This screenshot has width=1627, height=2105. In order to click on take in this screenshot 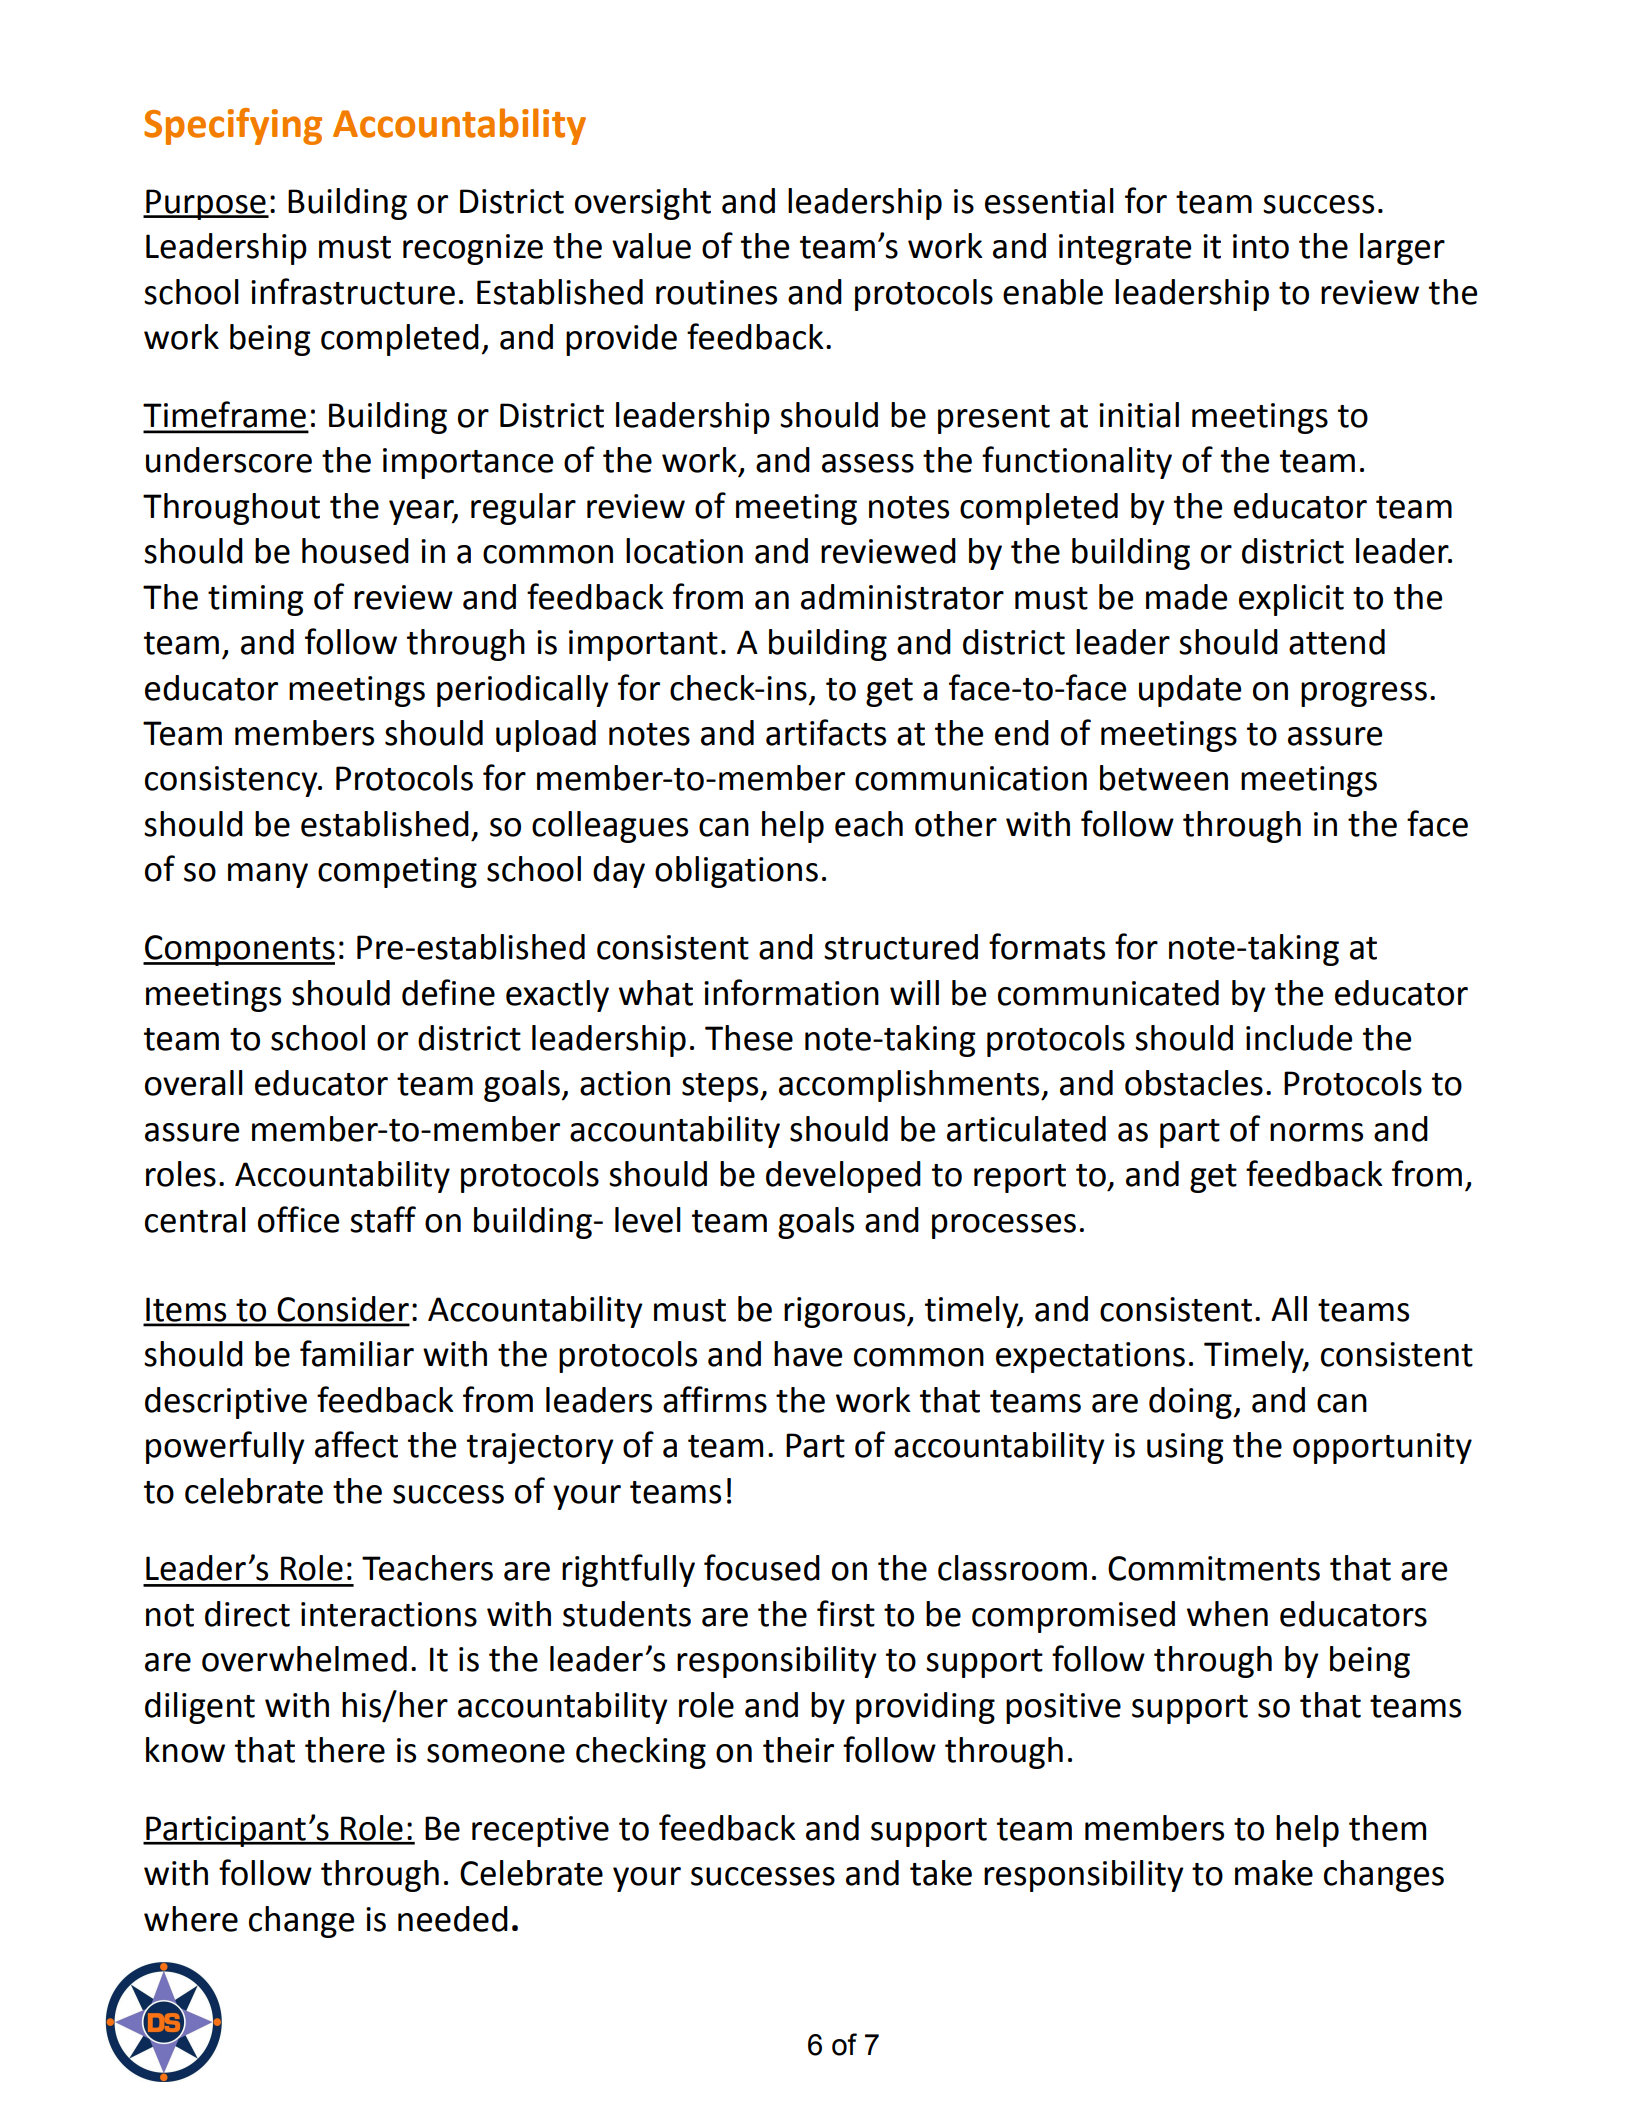, I will do `click(941, 1873)`.
